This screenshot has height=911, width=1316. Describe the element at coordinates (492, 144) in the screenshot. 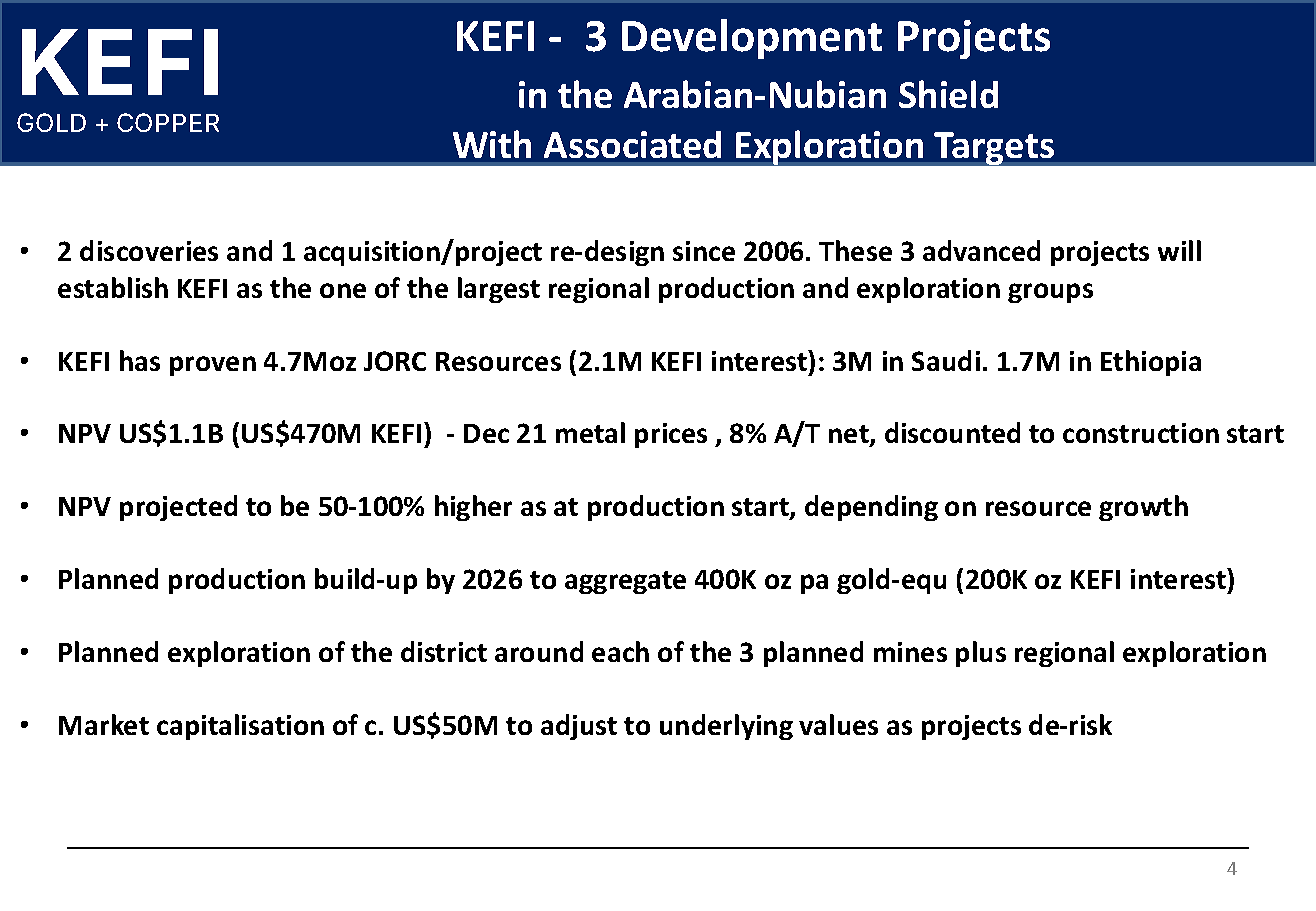

I see `With` at that location.
